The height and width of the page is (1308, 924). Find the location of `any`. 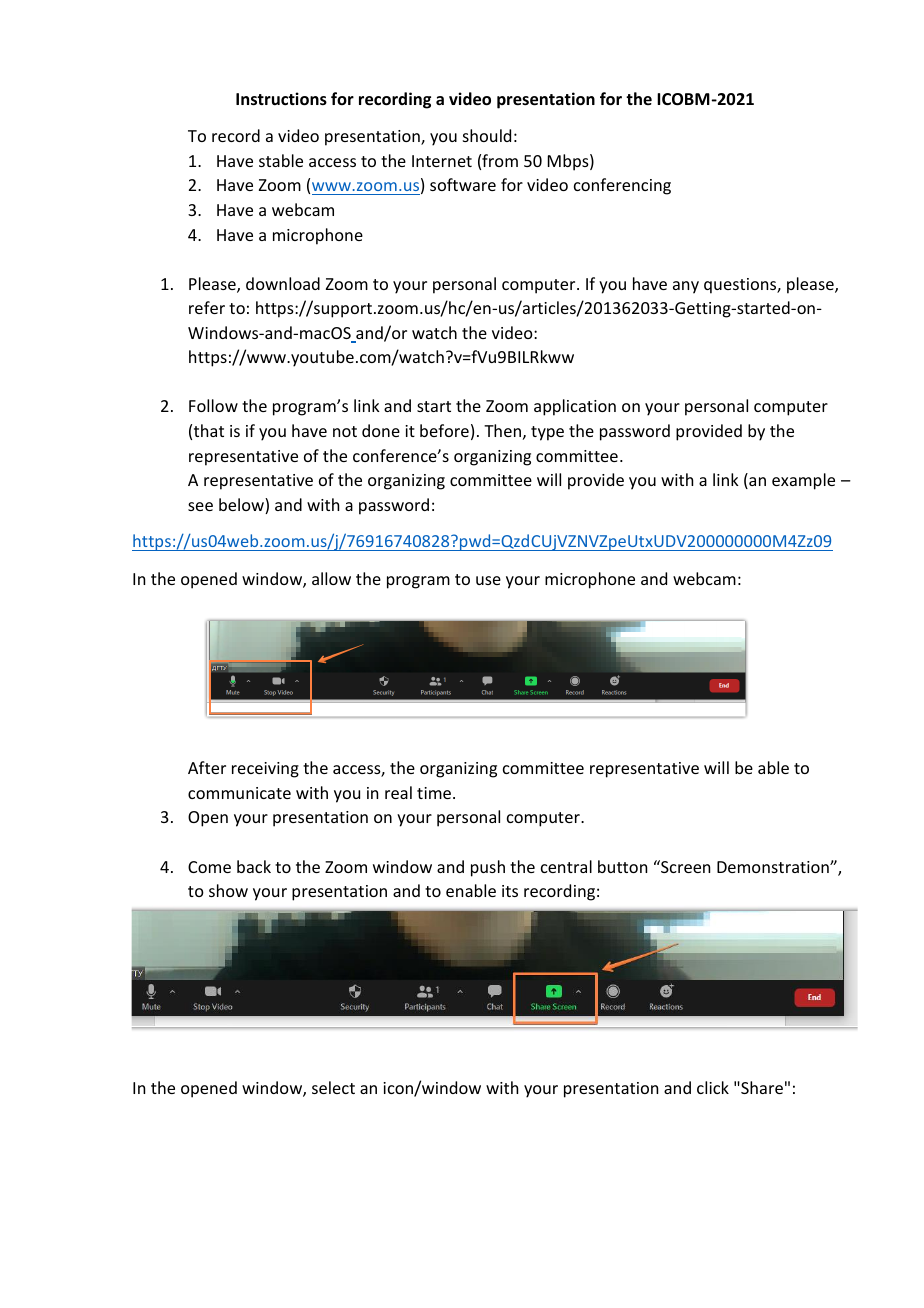

any is located at coordinates (686, 287).
